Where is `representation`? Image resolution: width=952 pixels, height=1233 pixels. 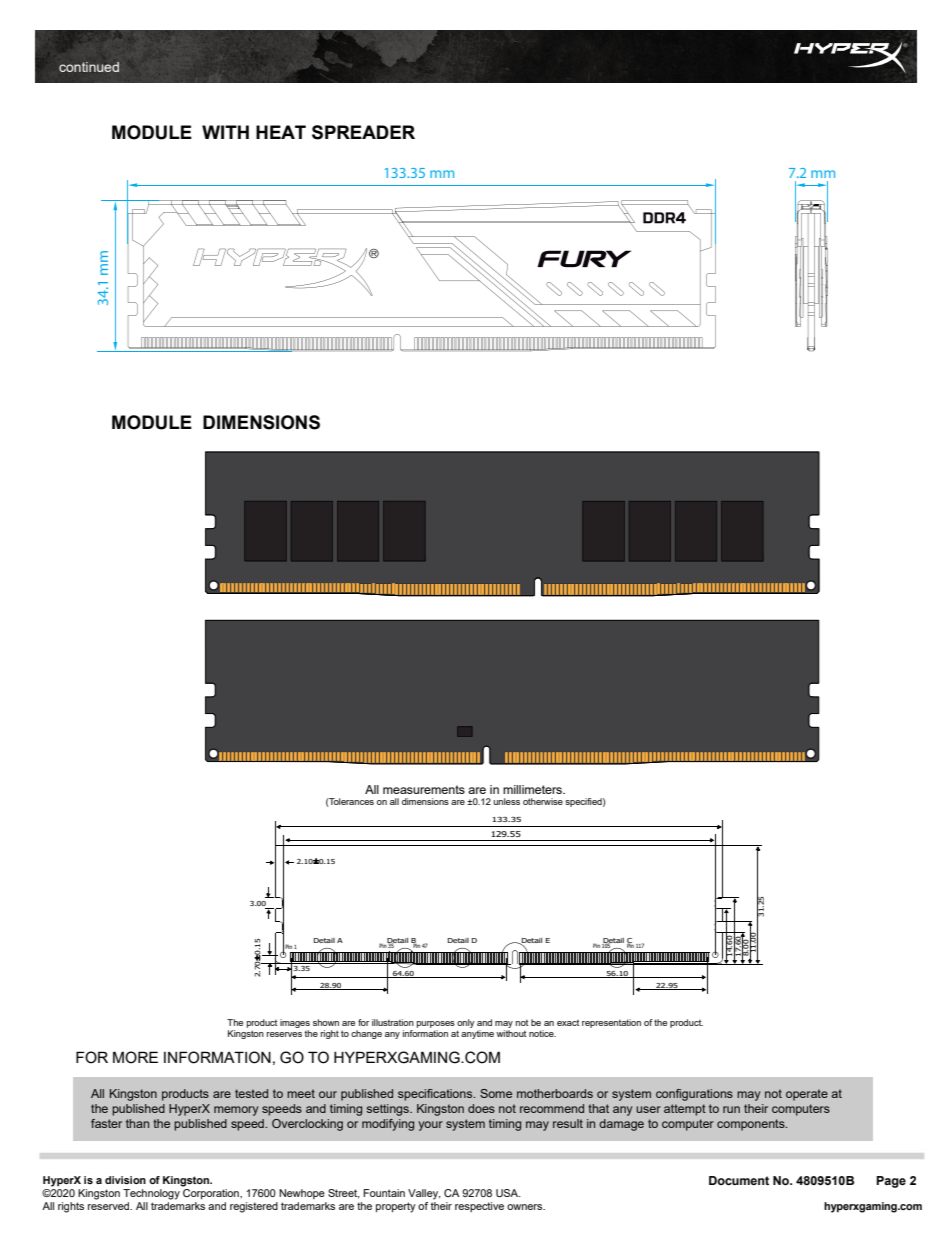
representation is located at coordinates (611, 1023).
